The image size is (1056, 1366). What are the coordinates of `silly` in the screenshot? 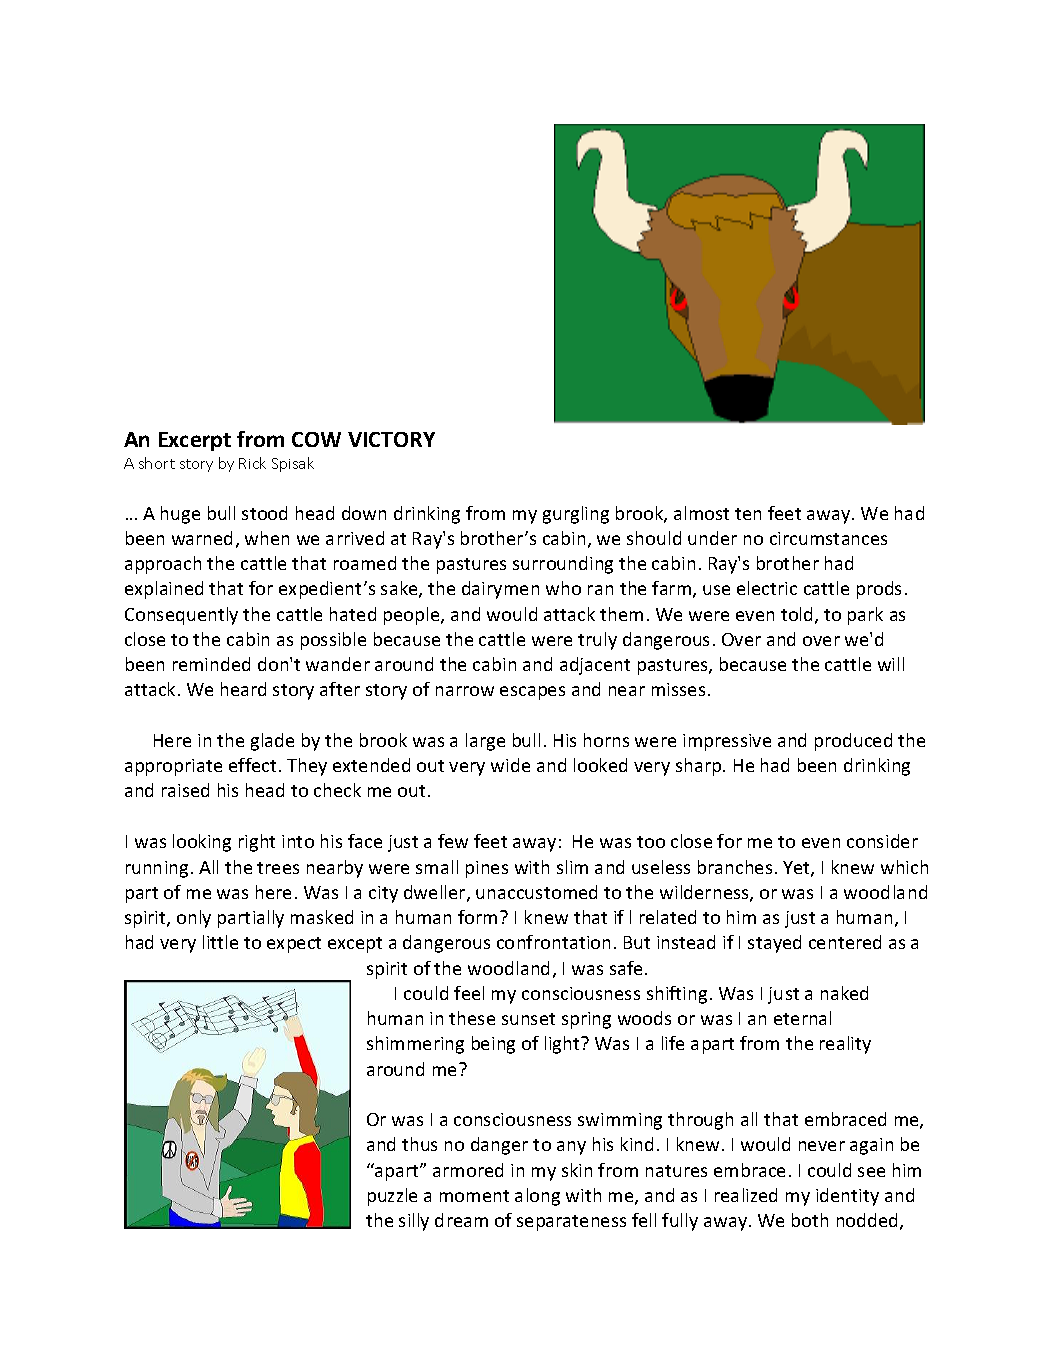 It's located at (414, 1222).
